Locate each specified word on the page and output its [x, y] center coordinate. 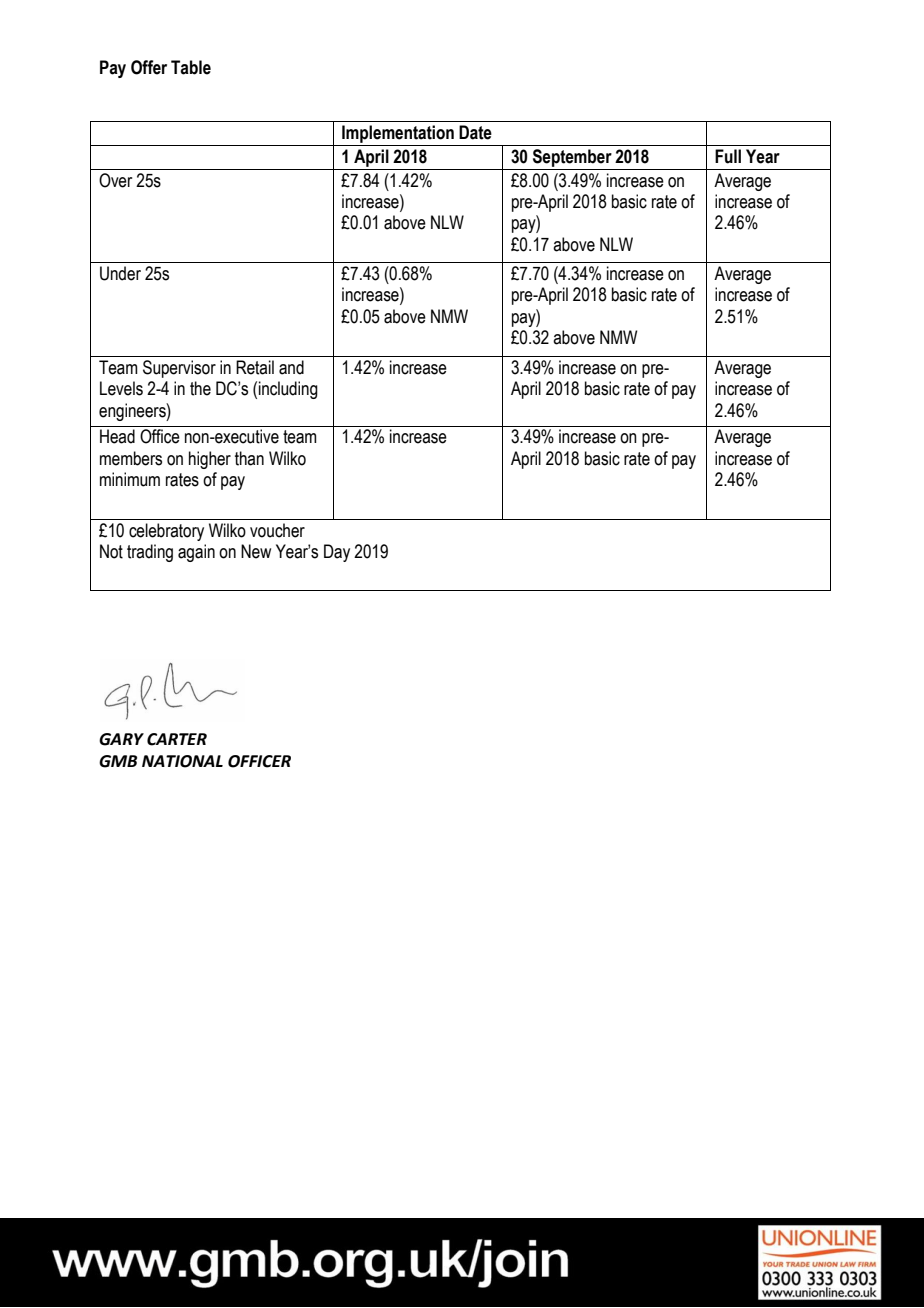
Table [191, 67]
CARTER [177, 739]
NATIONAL [182, 761]
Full [728, 156]
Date [475, 132]
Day [337, 553]
